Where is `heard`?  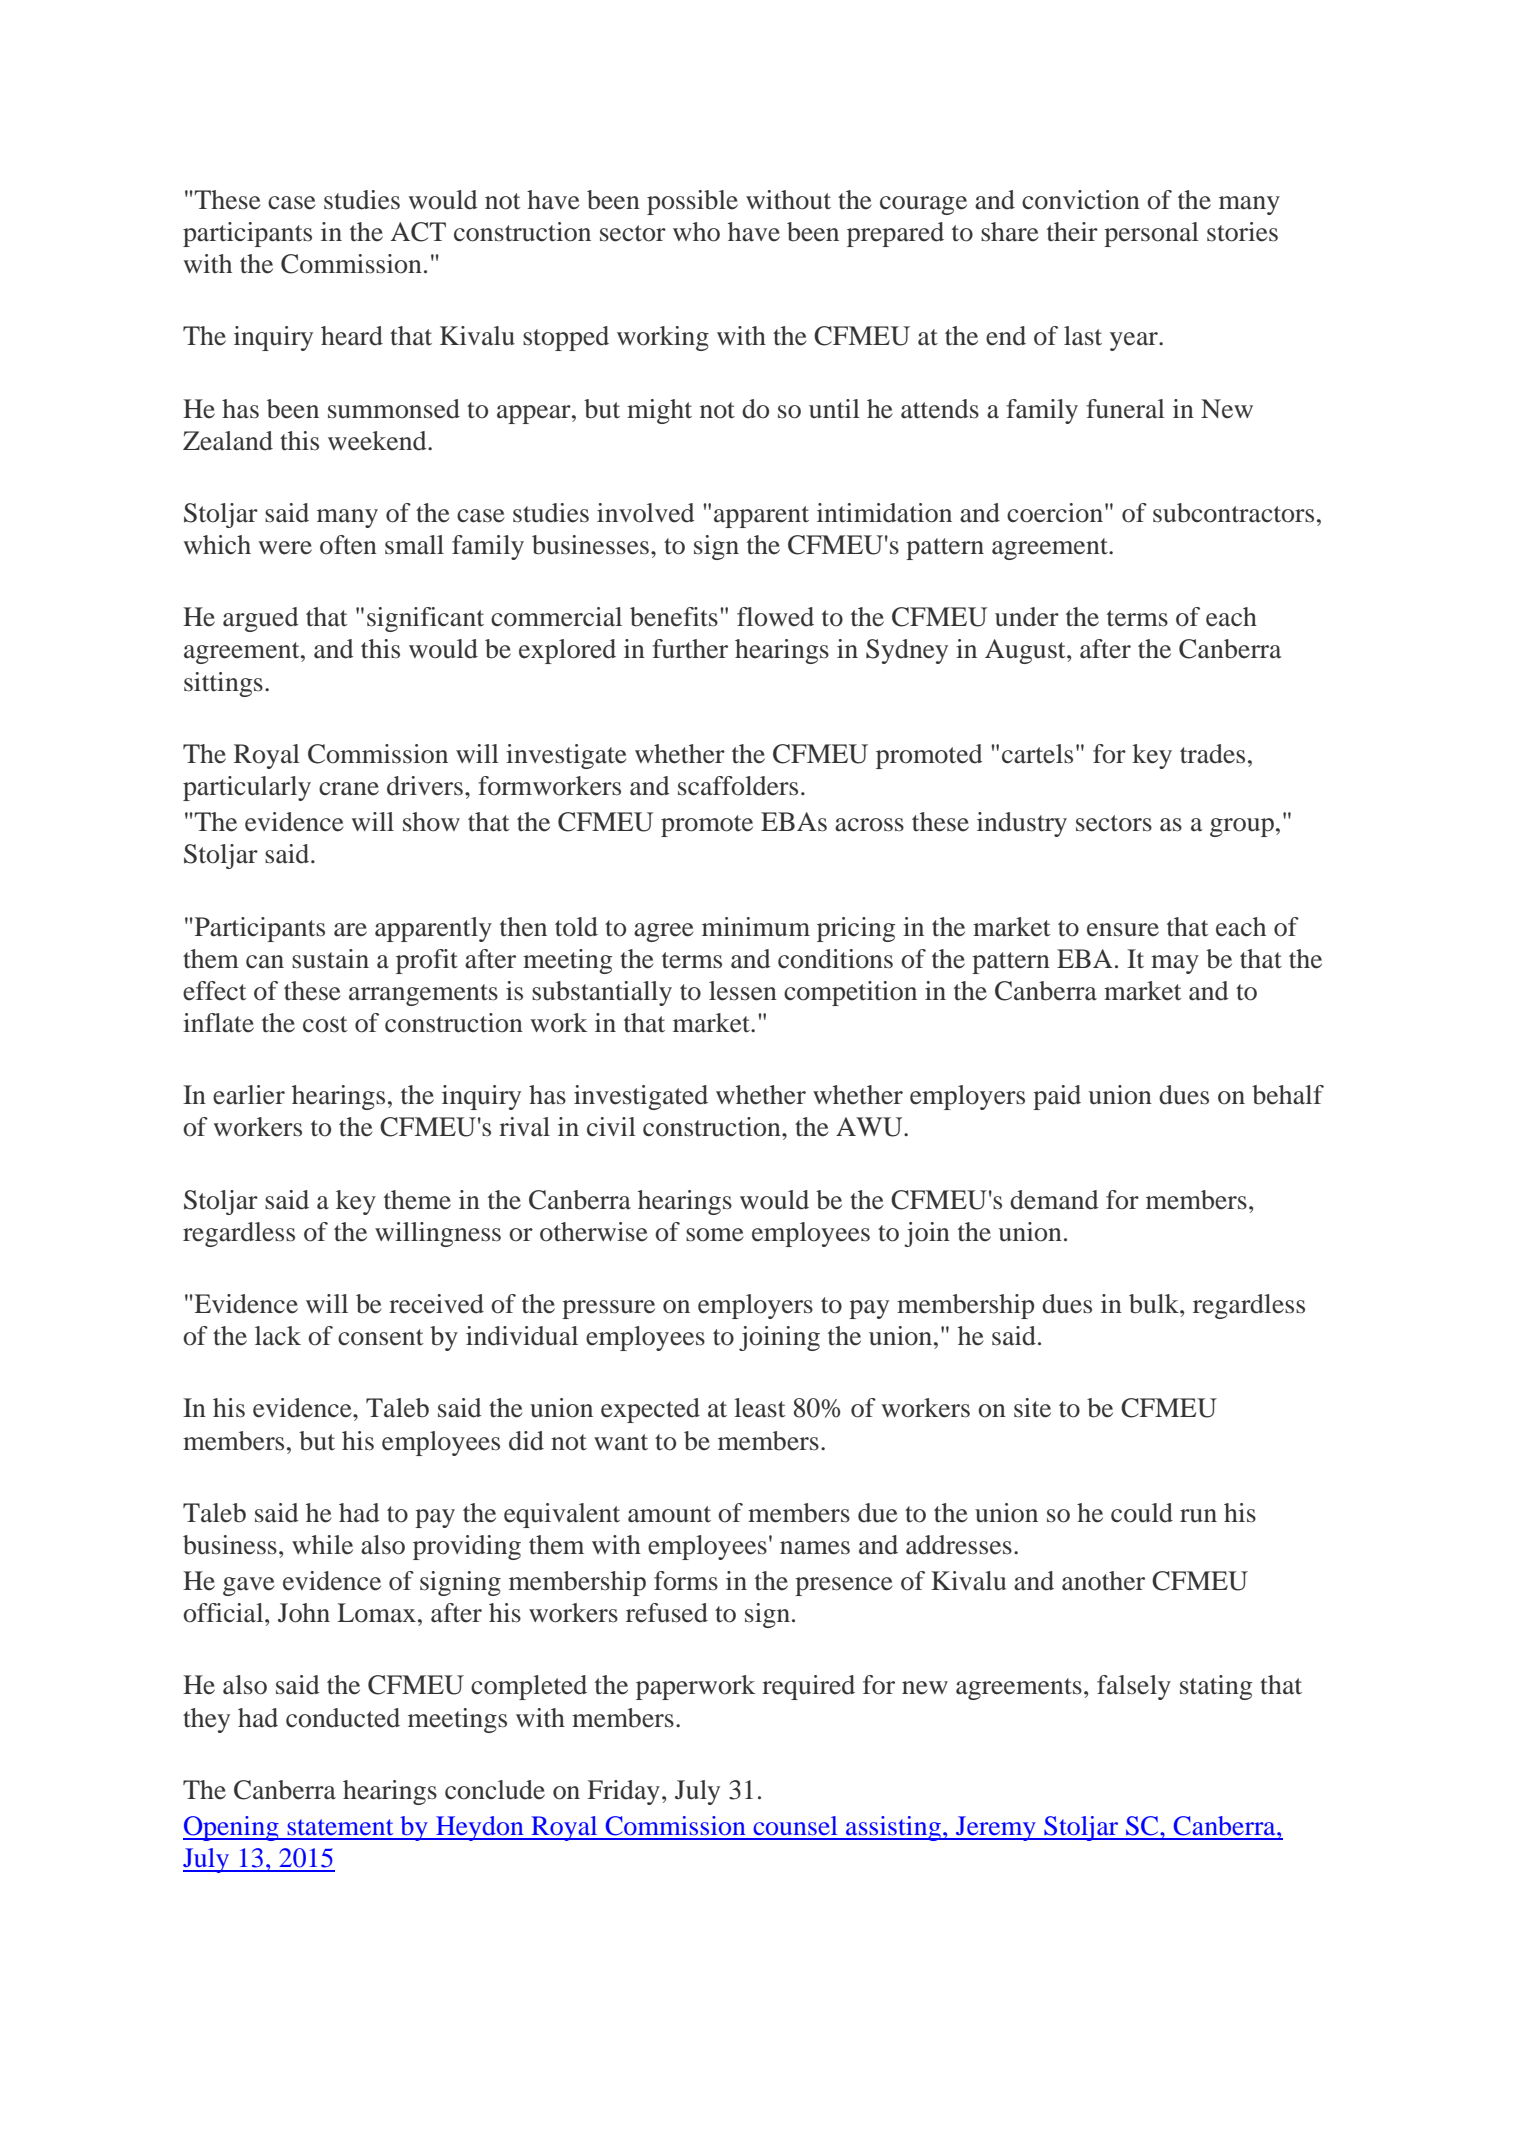
heard is located at coordinates (352, 336).
